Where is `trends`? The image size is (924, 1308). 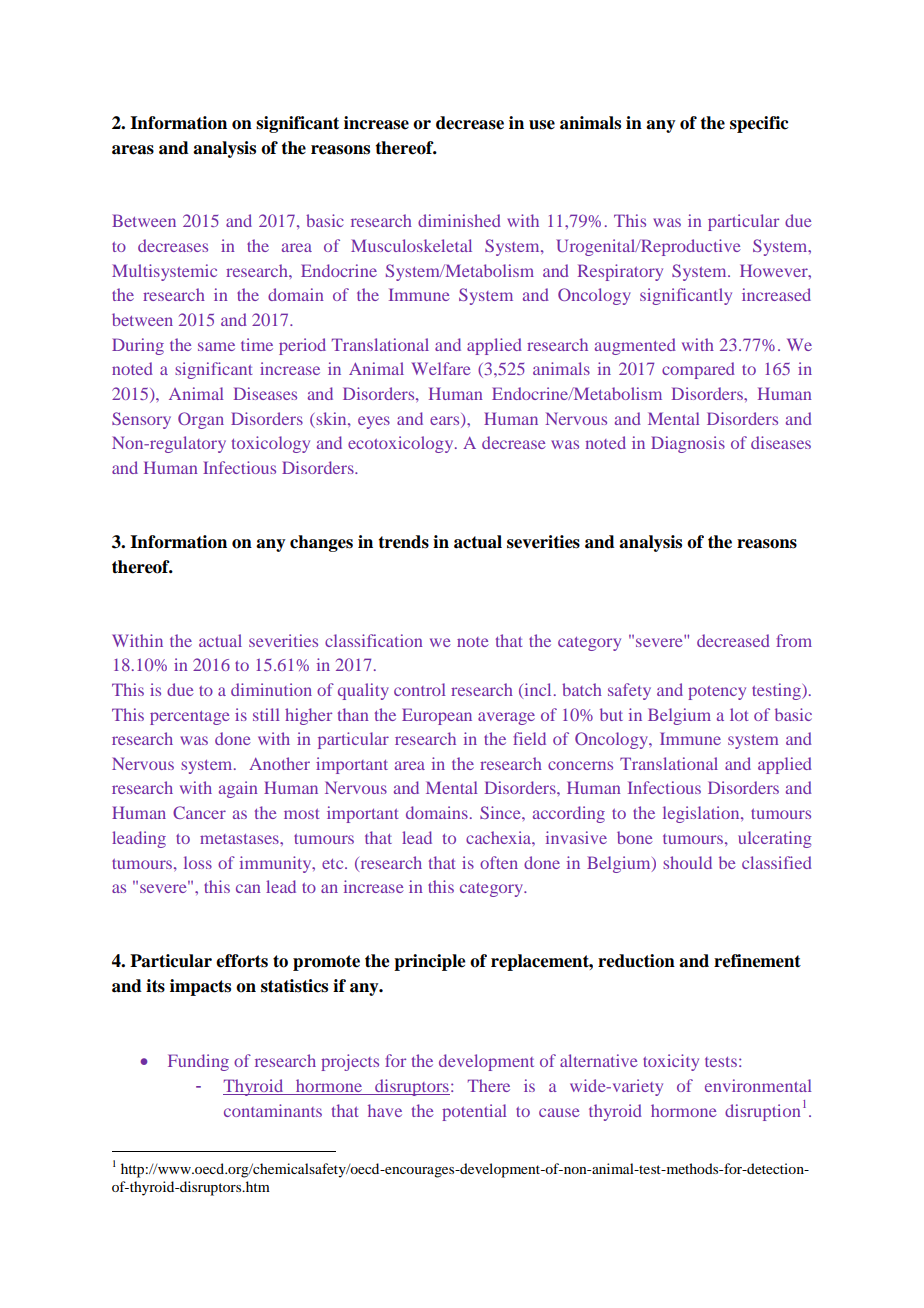
trends is located at coordinates (403, 542).
